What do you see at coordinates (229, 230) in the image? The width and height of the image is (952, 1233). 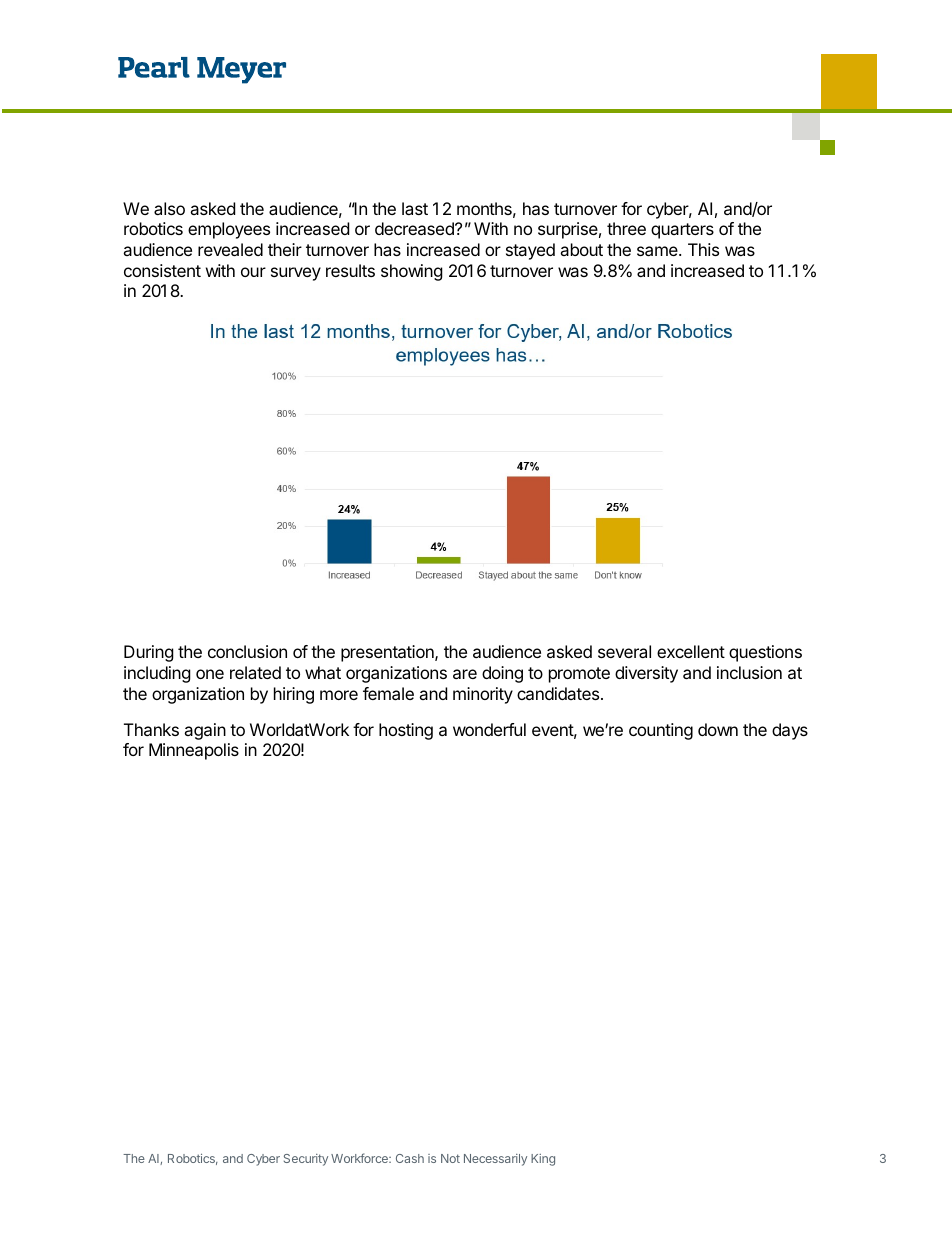 I see `employees` at bounding box center [229, 230].
